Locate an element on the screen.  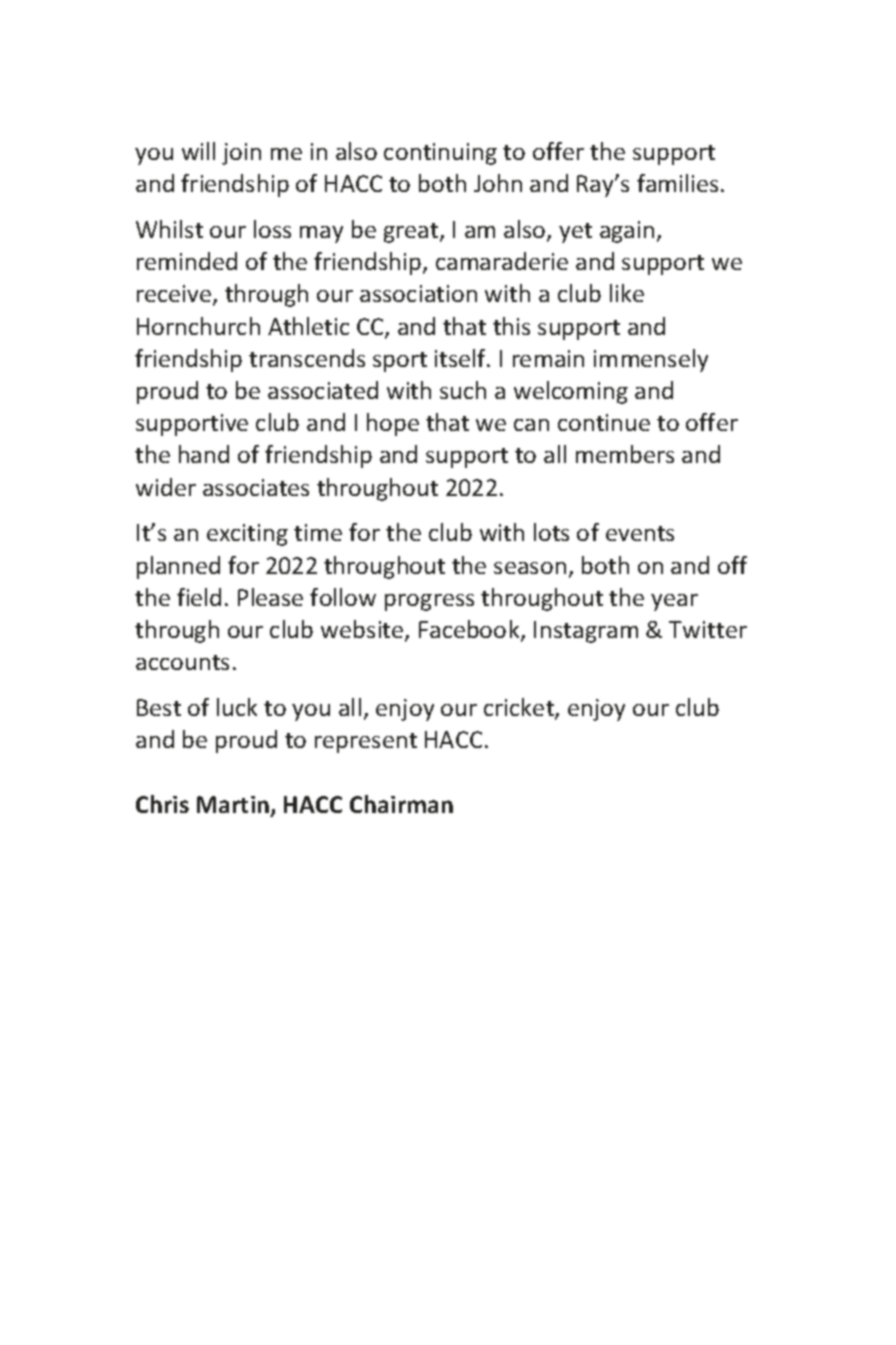
associates is located at coordinates (256, 487).
